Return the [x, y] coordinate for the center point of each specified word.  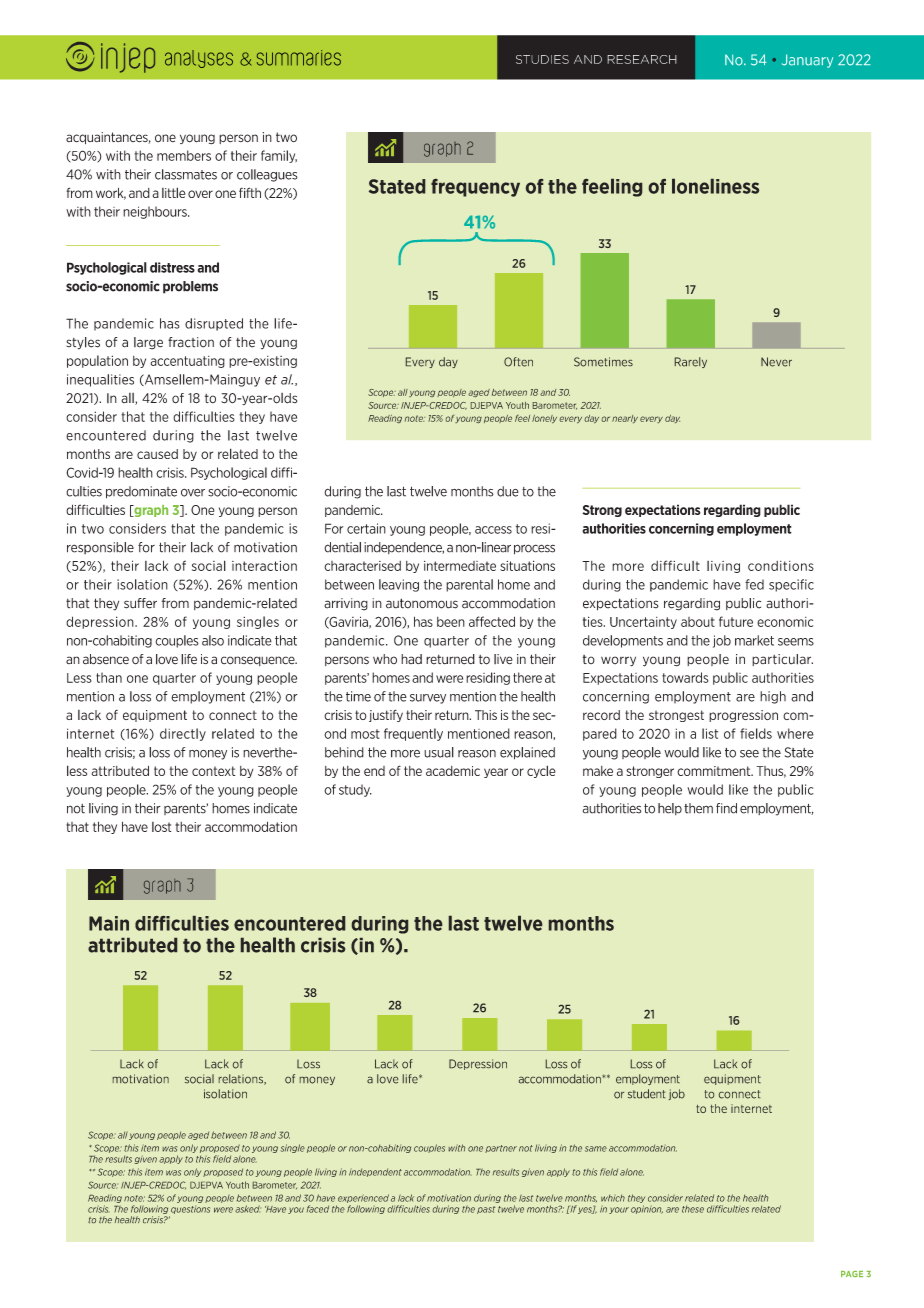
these [693, 1209]
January [807, 61]
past [486, 1210]
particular [782, 660]
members [184, 155]
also [213, 640]
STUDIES [542, 59]
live [503, 659]
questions [190, 1210]
